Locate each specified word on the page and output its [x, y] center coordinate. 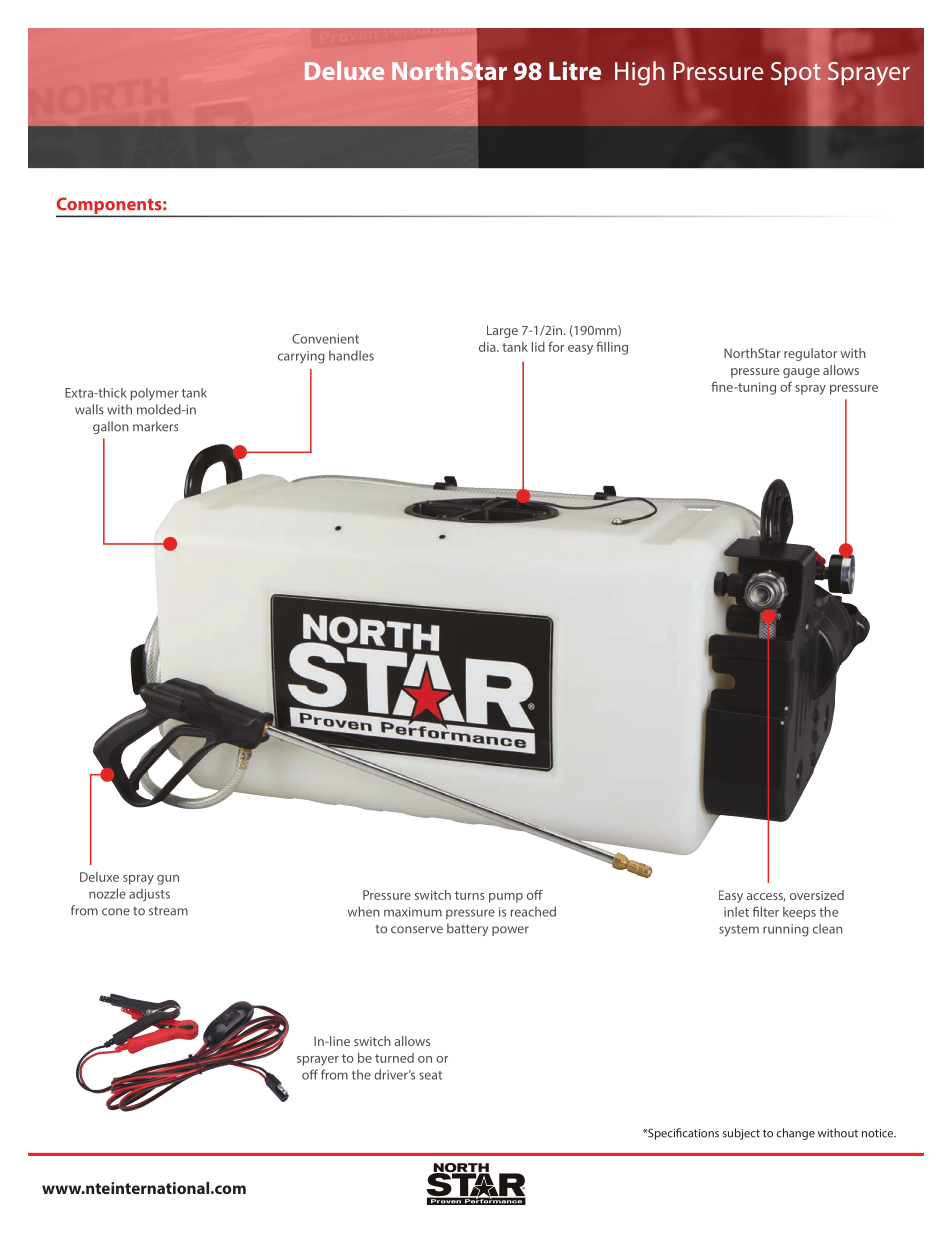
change [795, 1134]
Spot [796, 72]
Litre [575, 70]
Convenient [325, 339]
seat [430, 1075]
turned [394, 1058]
